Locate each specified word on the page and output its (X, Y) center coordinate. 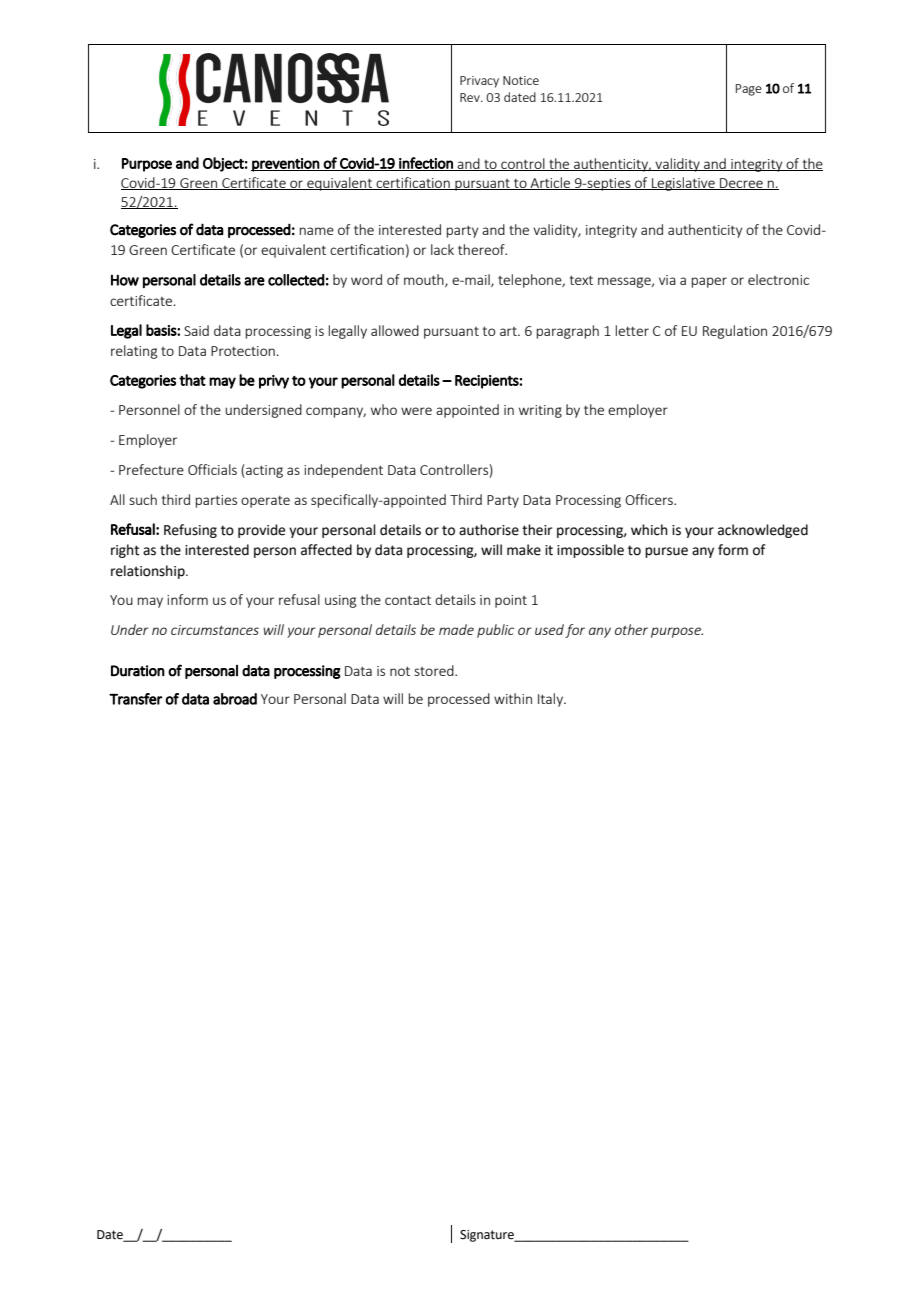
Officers (650, 499)
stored (435, 670)
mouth (425, 280)
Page (749, 90)
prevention (286, 165)
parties (216, 501)
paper (709, 282)
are (254, 281)
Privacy (479, 82)
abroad (235, 699)
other (631, 629)
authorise (489, 530)
